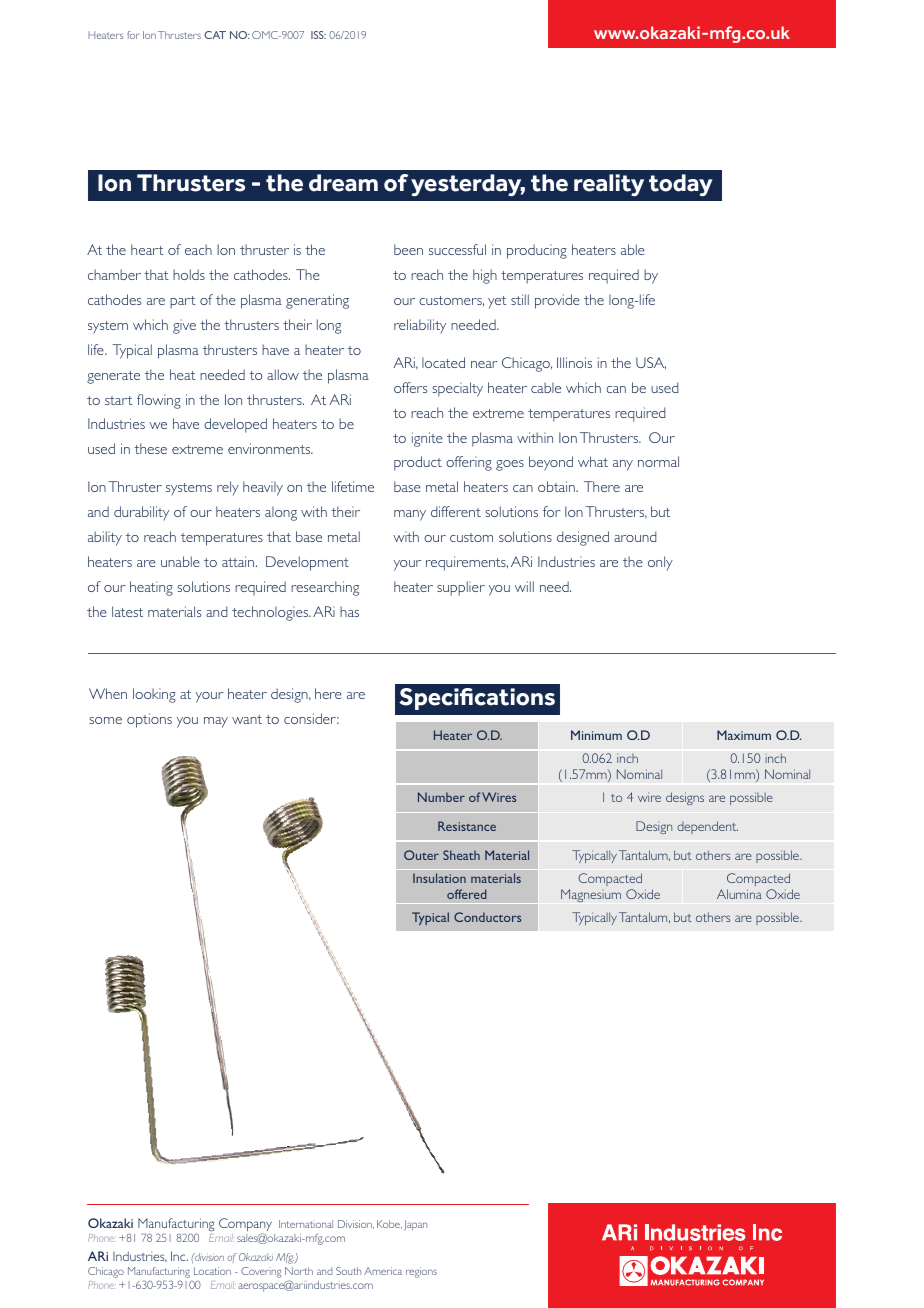  What do you see at coordinates (421, 1272) in the screenshot?
I see `regions` at bounding box center [421, 1272].
